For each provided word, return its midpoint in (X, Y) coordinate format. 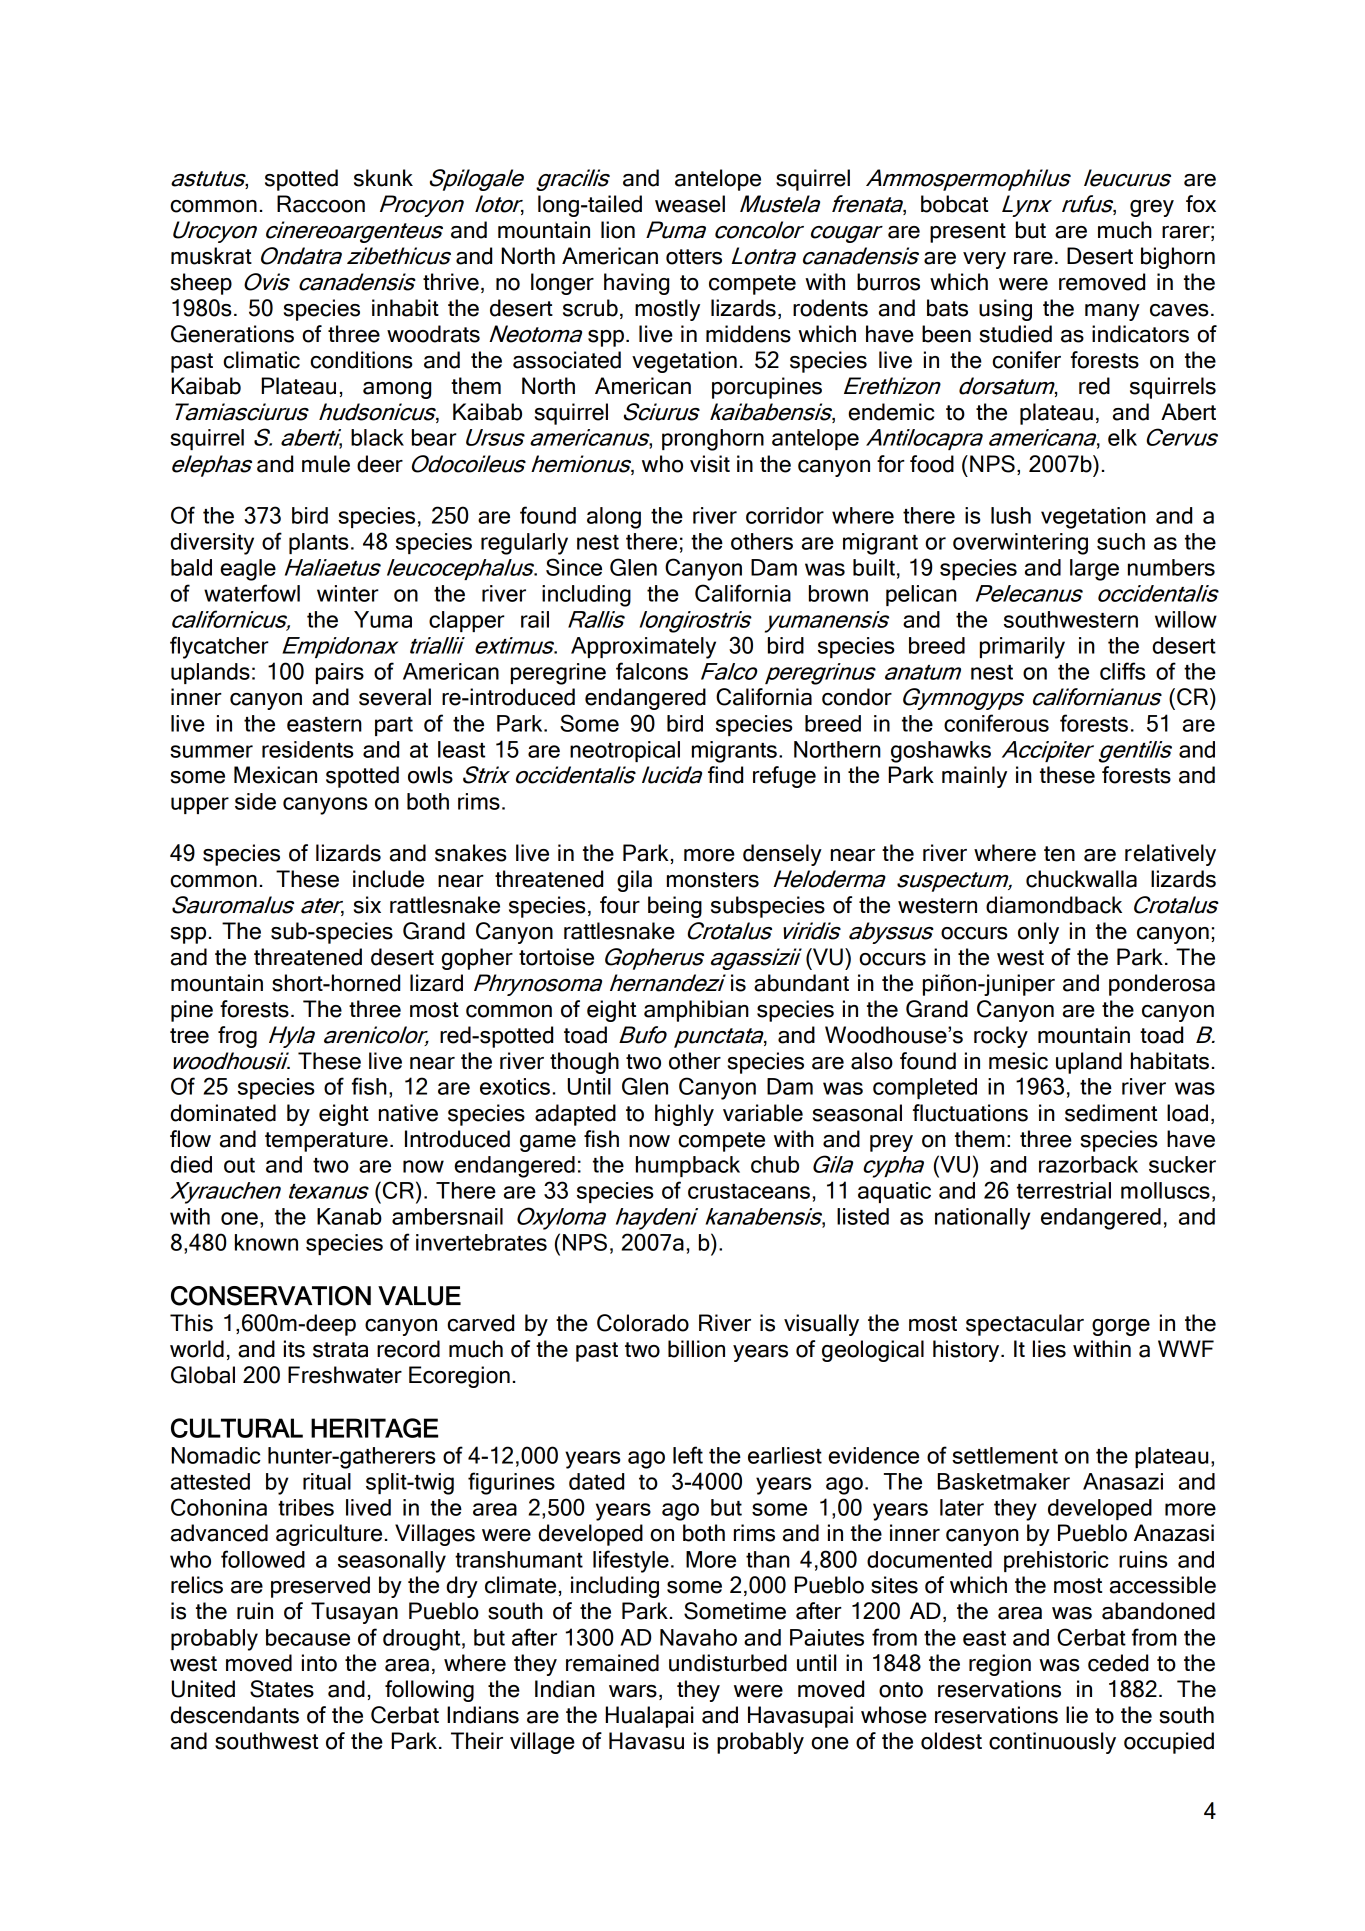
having (636, 284)
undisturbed (728, 1663)
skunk (383, 178)
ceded (1118, 1663)
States (282, 1689)
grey (1152, 208)
